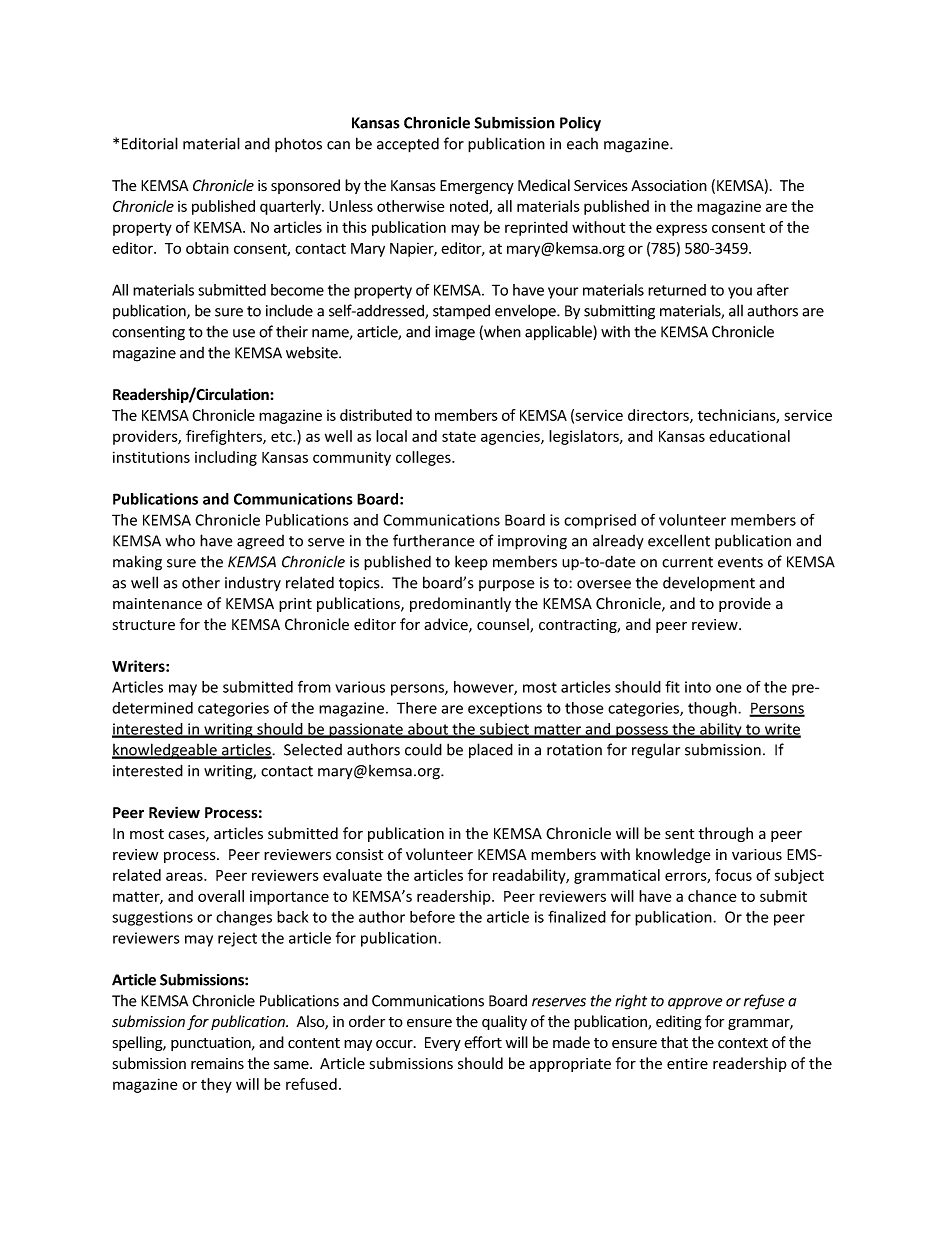  I want to click on photos, so click(298, 144).
